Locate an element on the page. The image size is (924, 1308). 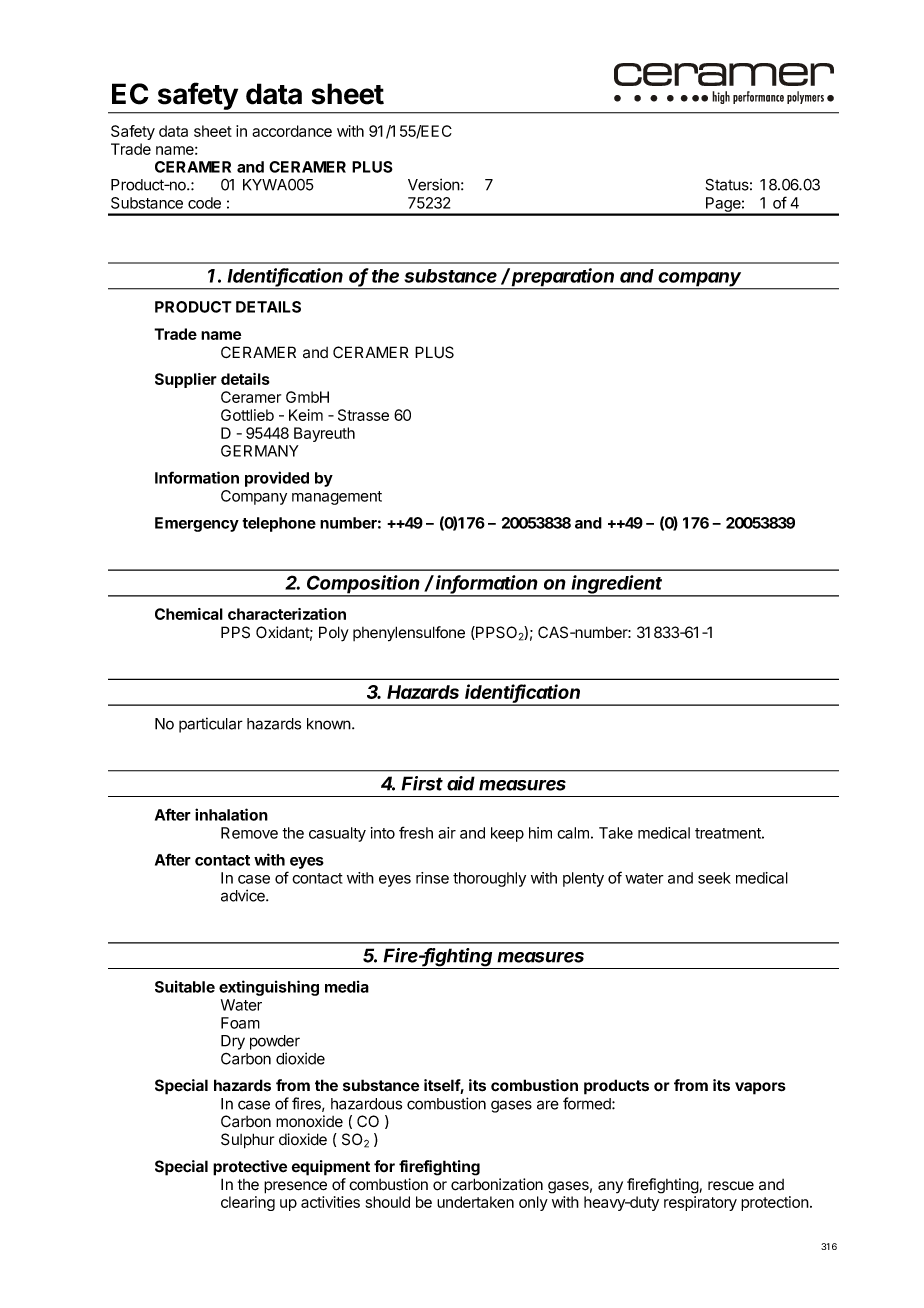
aid is located at coordinates (461, 783).
